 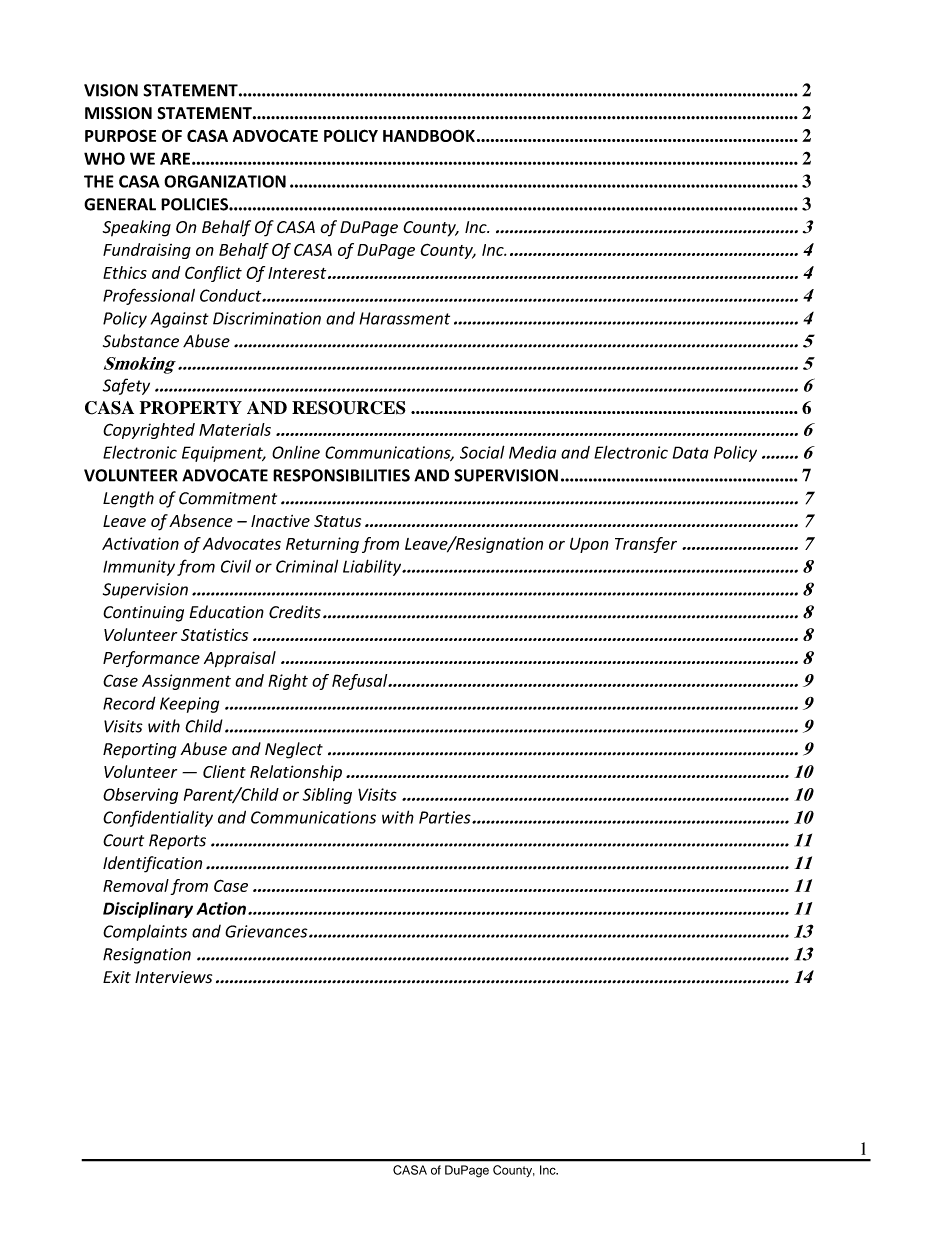 I want to click on Sibling, so click(x=327, y=796).
